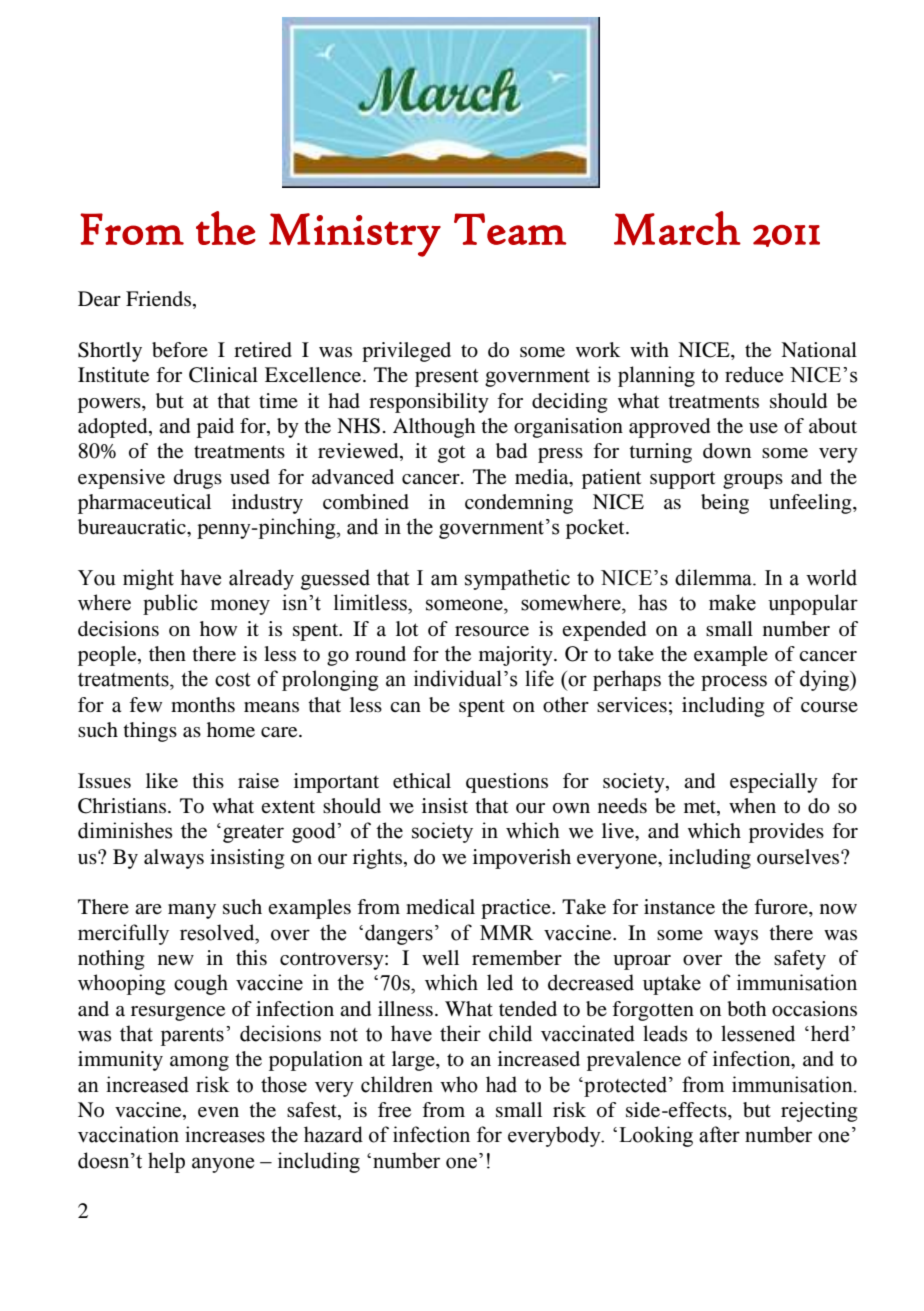 The height and width of the screenshot is (1311, 924). Describe the element at coordinates (677, 228) in the screenshot. I see `March` at that location.
